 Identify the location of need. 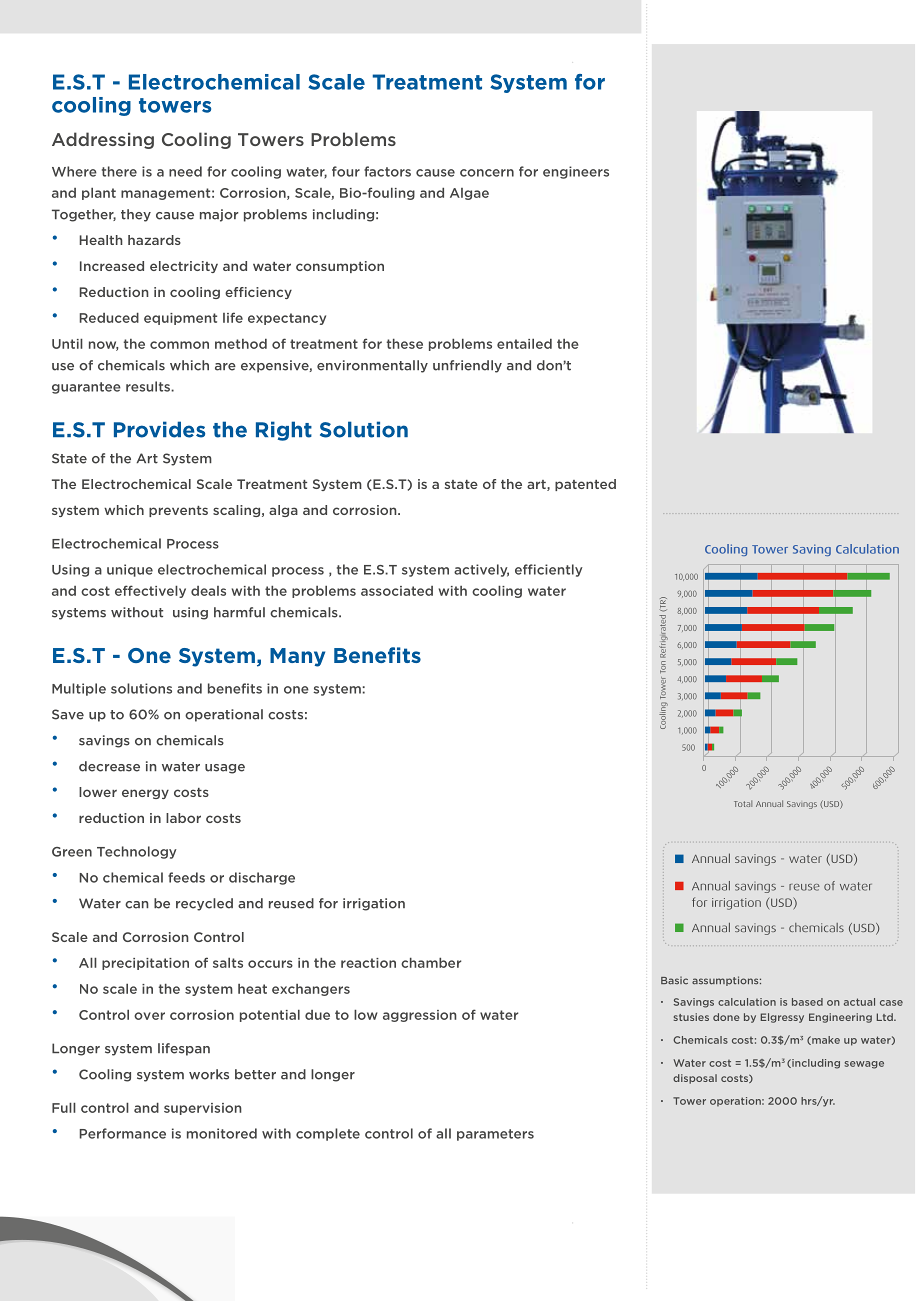
(185, 171).
